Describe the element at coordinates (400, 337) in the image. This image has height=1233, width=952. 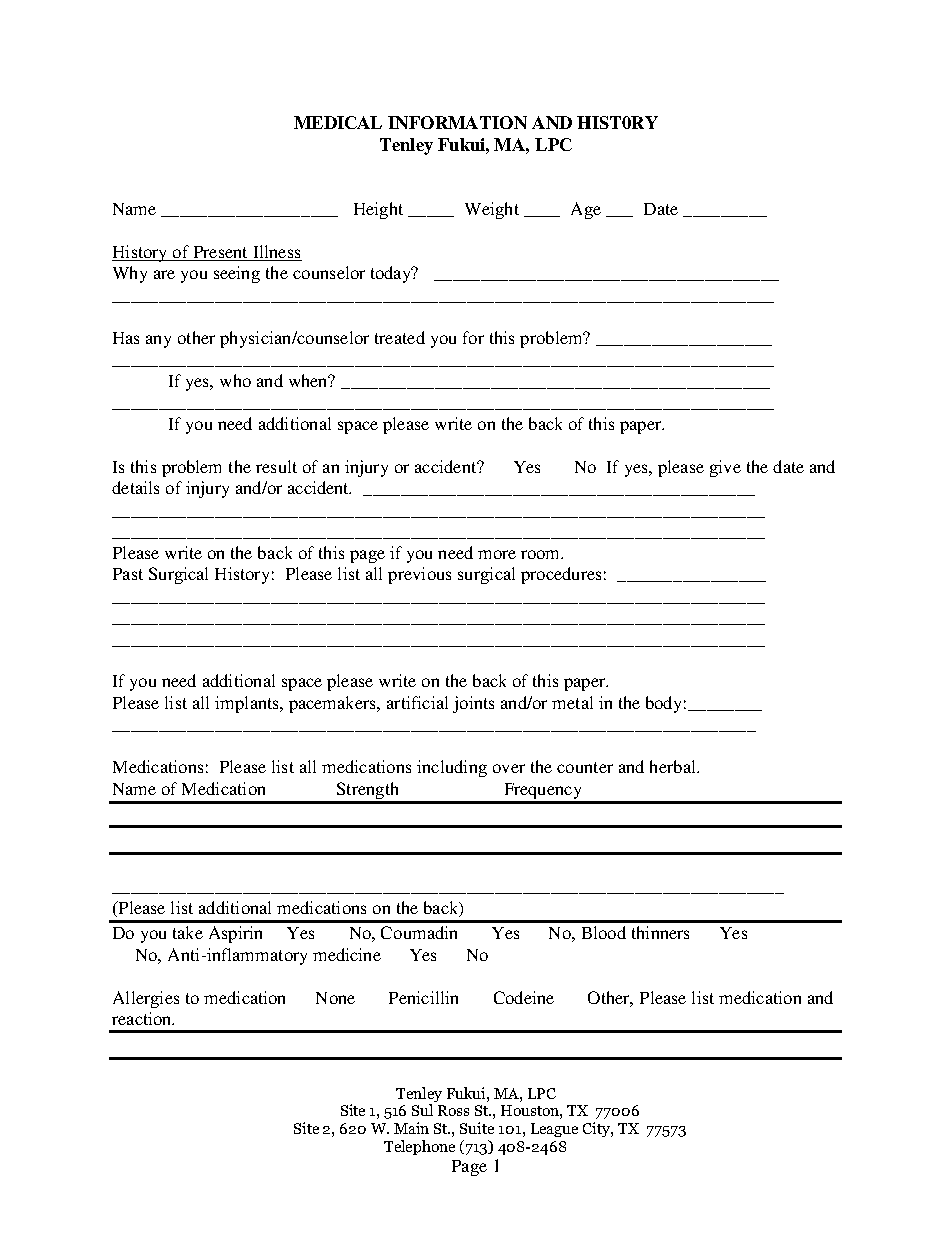
I see `treated` at that location.
